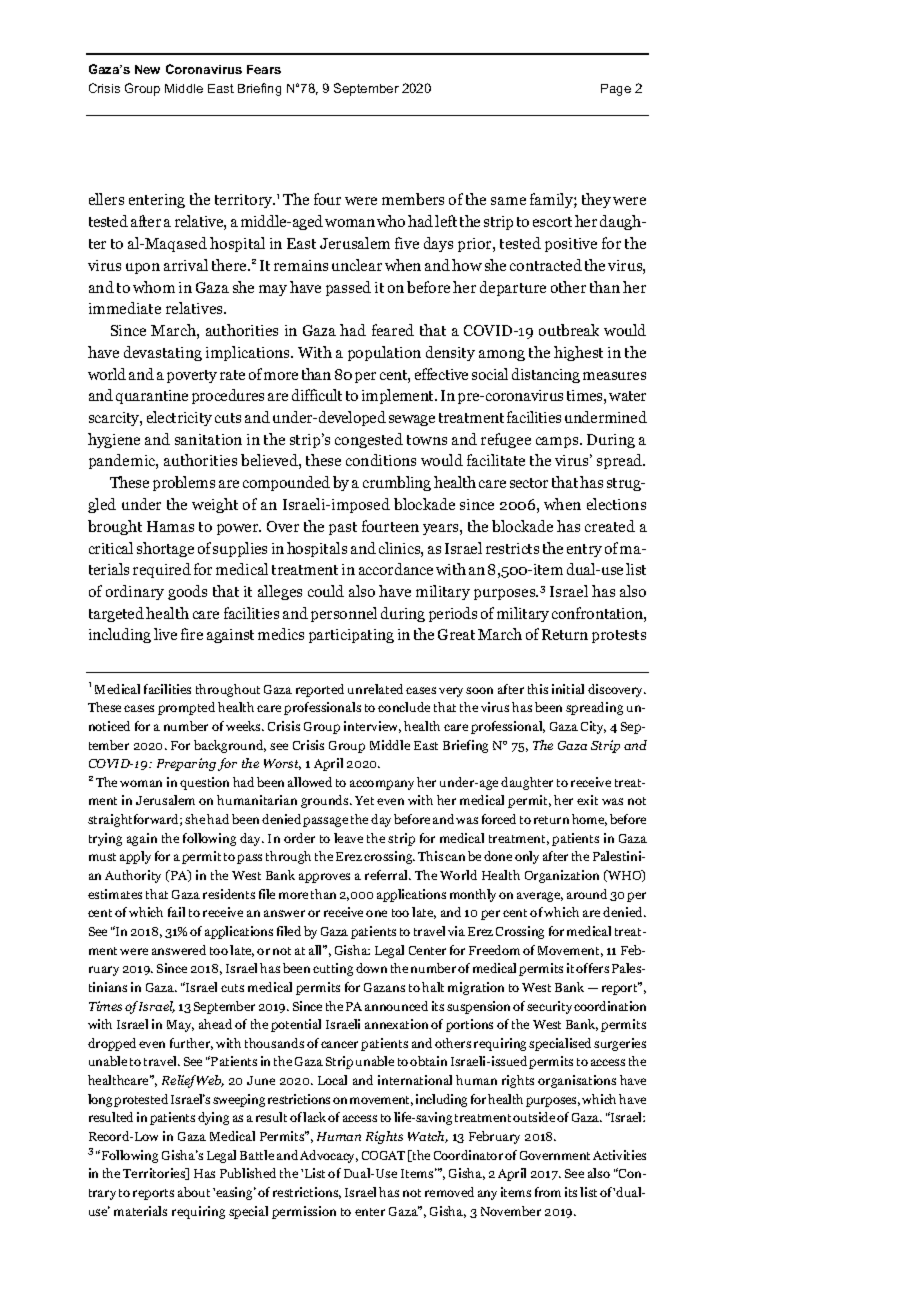  What do you see at coordinates (351, 636) in the screenshot?
I see `participating` at bounding box center [351, 636].
